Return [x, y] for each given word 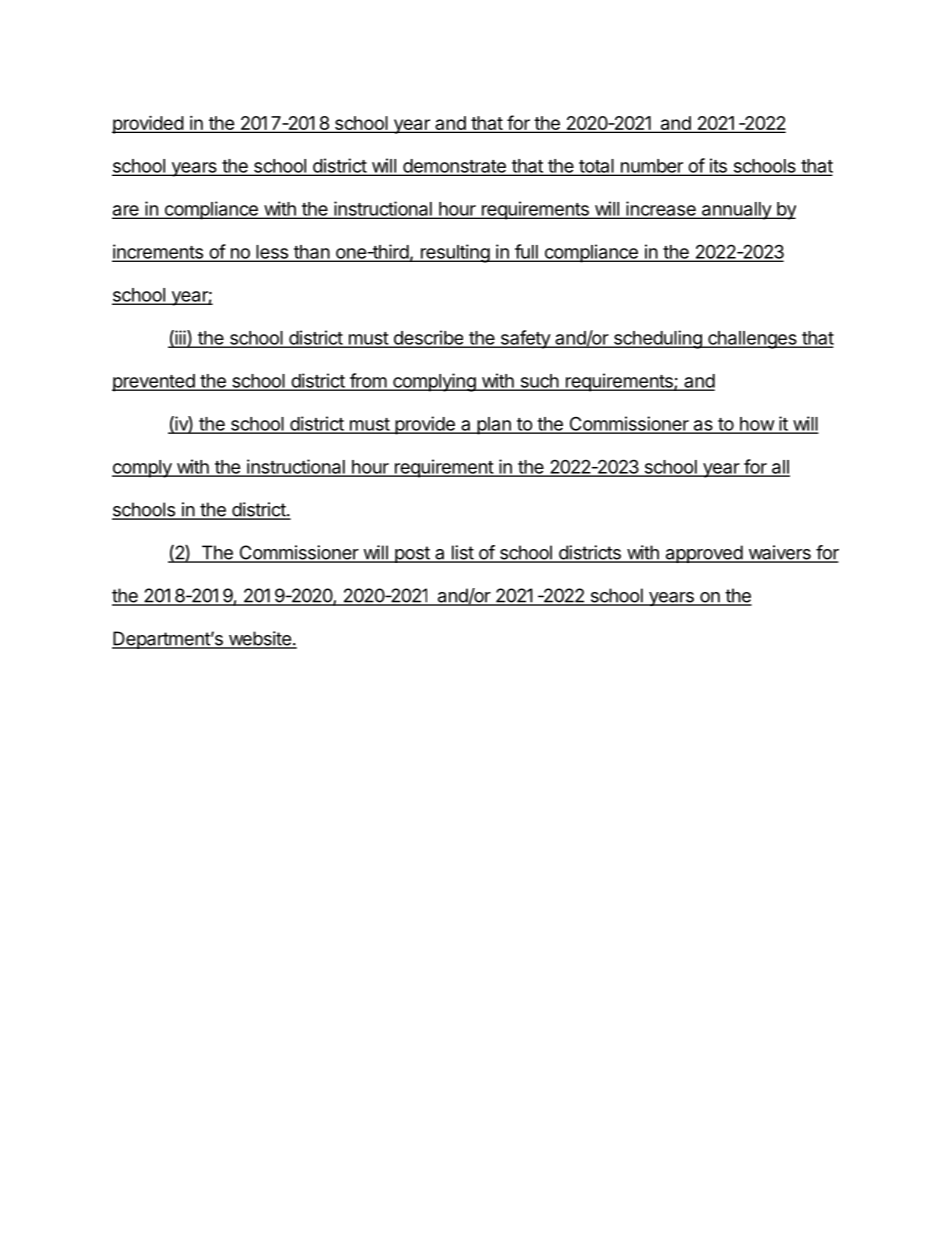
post [412, 554]
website [259, 639]
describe [428, 338]
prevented [154, 383]
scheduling [657, 339]
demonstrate [454, 167]
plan [494, 426]
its [718, 166]
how [756, 425]
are [126, 211]
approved [703, 554]
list [462, 553]
